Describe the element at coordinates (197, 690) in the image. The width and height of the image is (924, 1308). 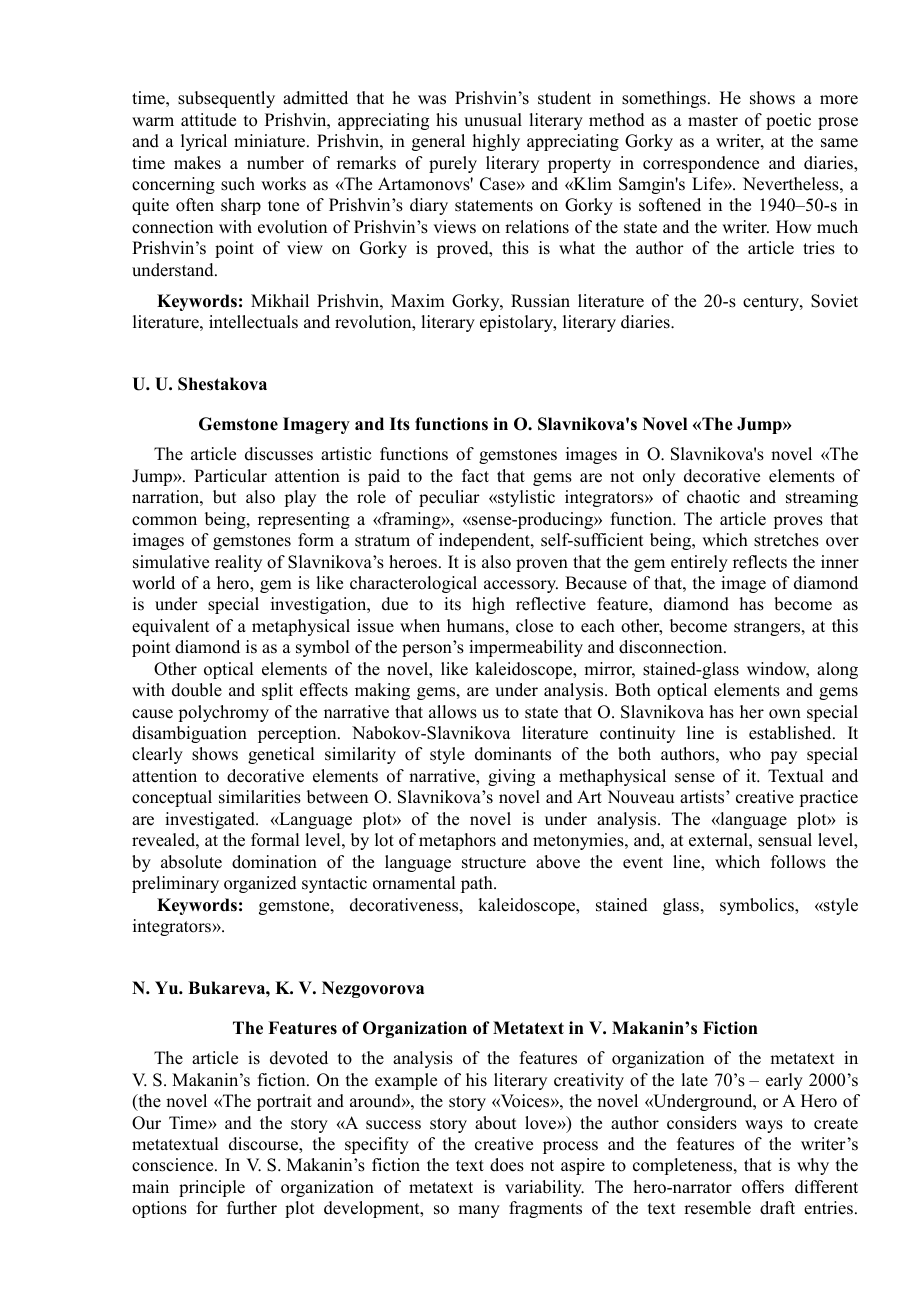
I see `double` at that location.
